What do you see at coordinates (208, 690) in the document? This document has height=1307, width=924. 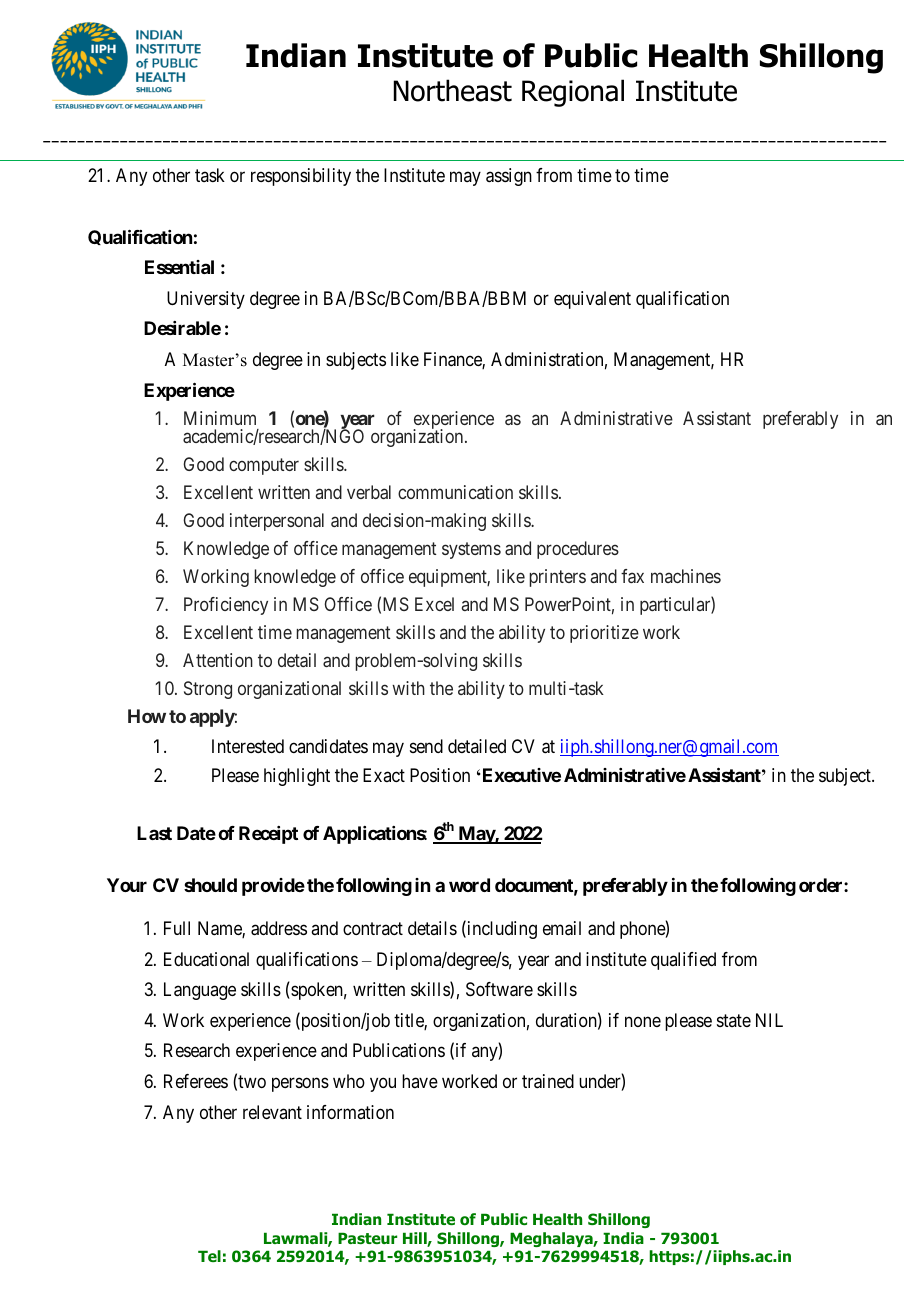 I see `Strong` at bounding box center [208, 690].
